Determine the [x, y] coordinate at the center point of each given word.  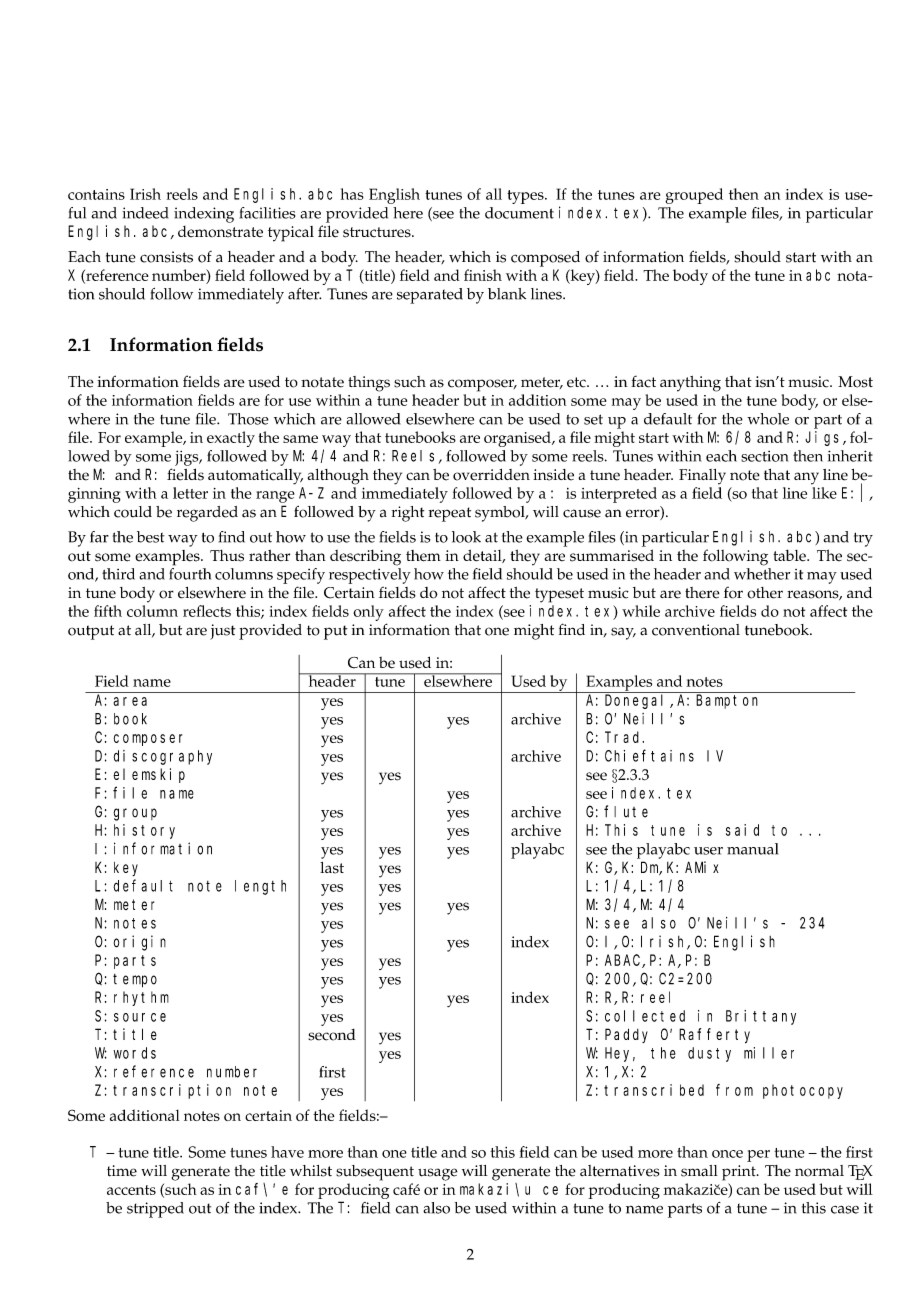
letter [190, 493]
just [222, 632]
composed [545, 259]
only [368, 613]
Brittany [761, 1017]
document [519, 213]
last [332, 868]
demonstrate [220, 232]
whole [768, 419]
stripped [155, 1210]
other [765, 593]
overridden [491, 475]
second [332, 1035]
